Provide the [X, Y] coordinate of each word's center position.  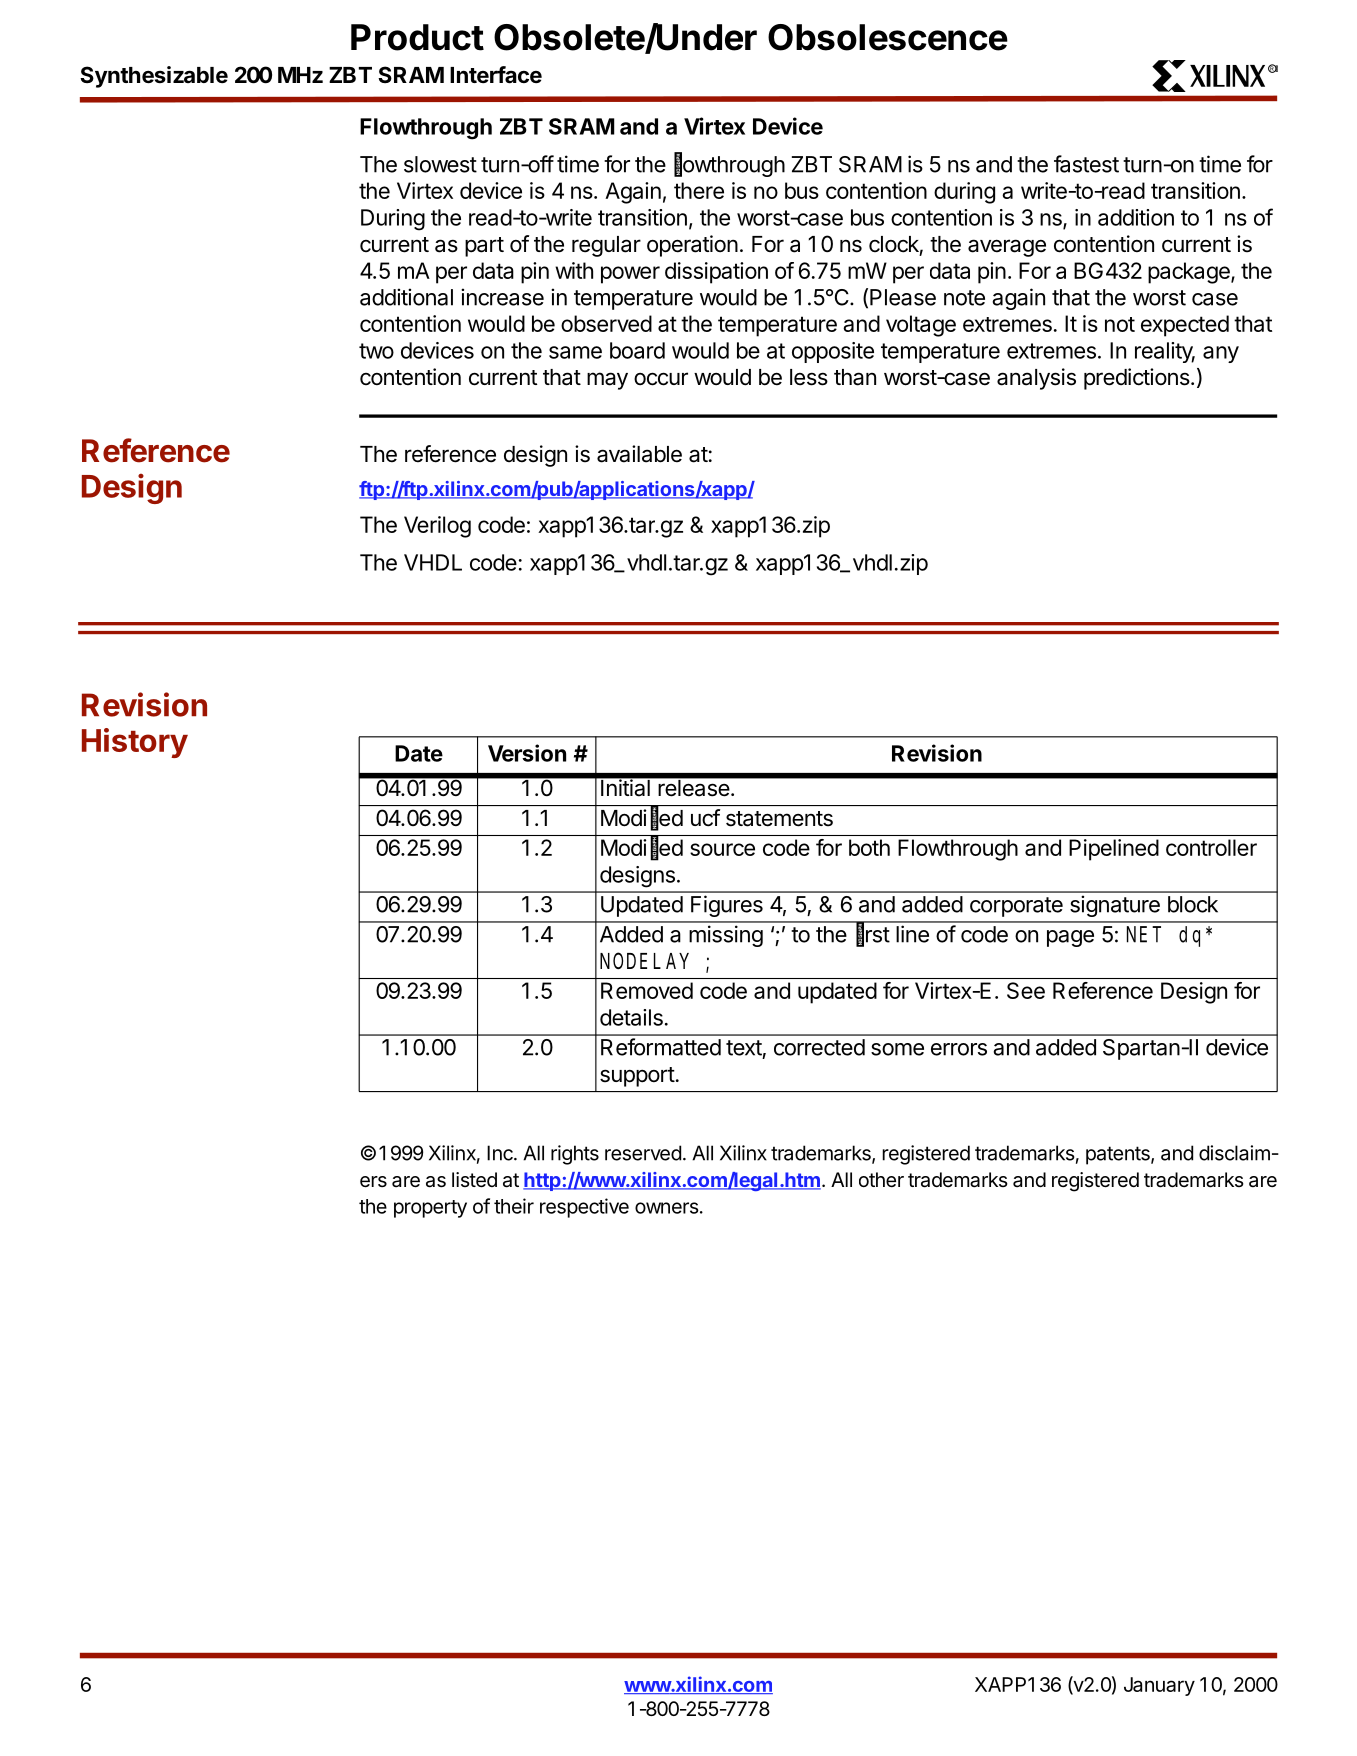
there [699, 190]
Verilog [437, 527]
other [881, 1179]
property [430, 1209]
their [514, 1206]
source [722, 849]
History [135, 743]
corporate [1016, 907]
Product [417, 37]
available [639, 454]
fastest [1086, 164]
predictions [1138, 379]
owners [667, 1208]
